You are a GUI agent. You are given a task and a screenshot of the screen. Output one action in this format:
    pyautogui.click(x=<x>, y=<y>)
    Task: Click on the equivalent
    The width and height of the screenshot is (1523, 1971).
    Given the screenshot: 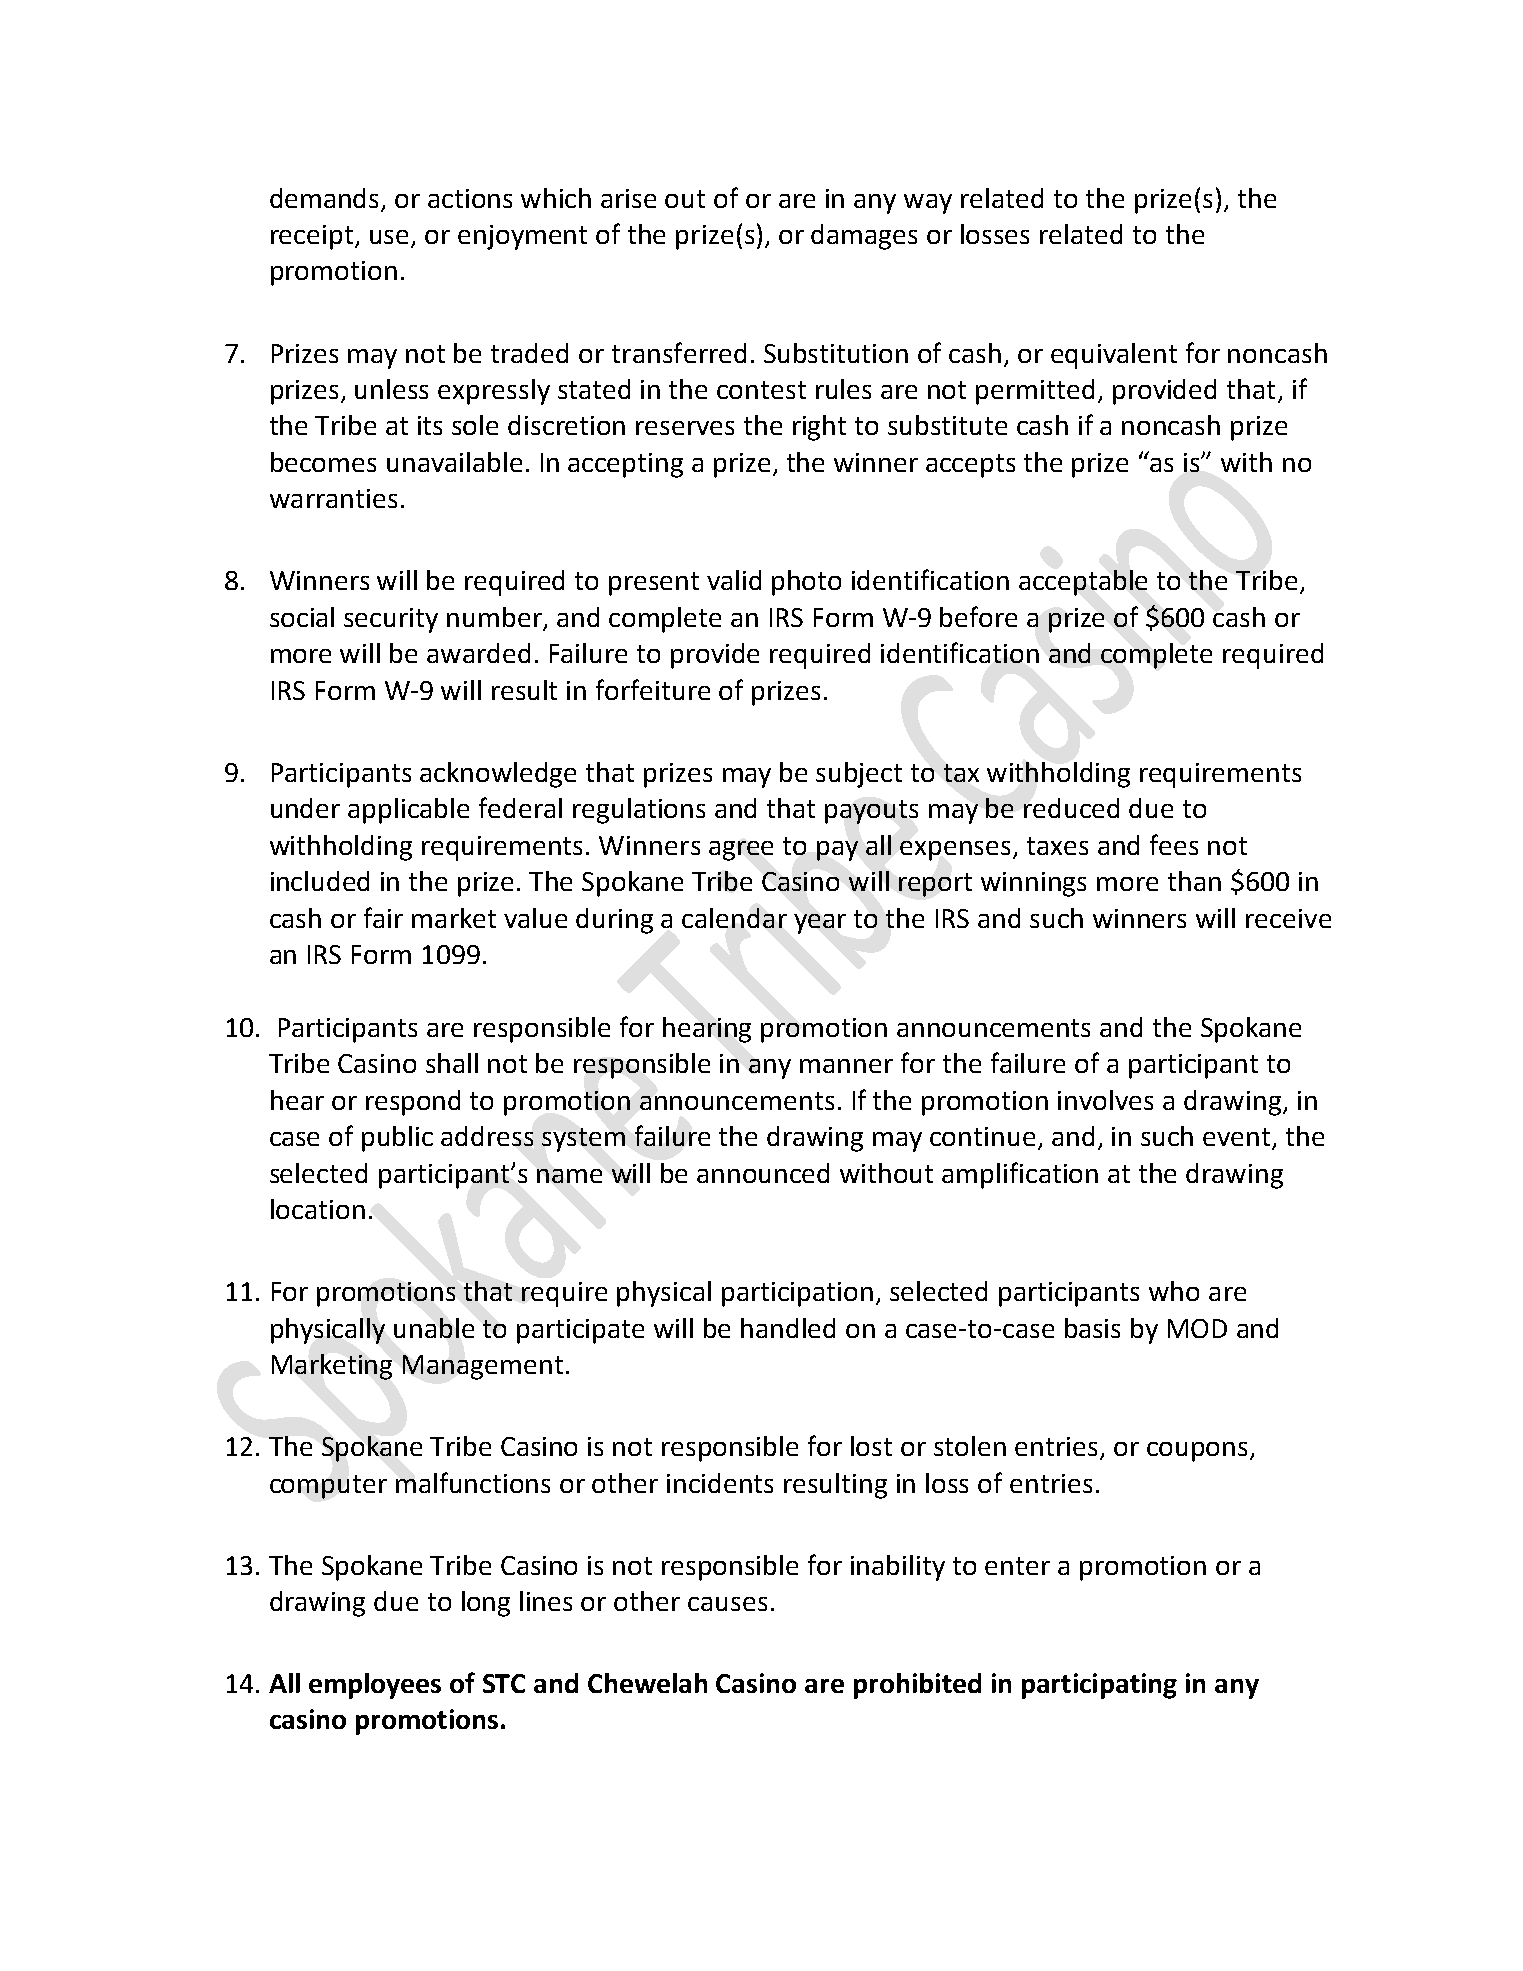 What is the action you would take?
    pyautogui.click(x=1114, y=356)
